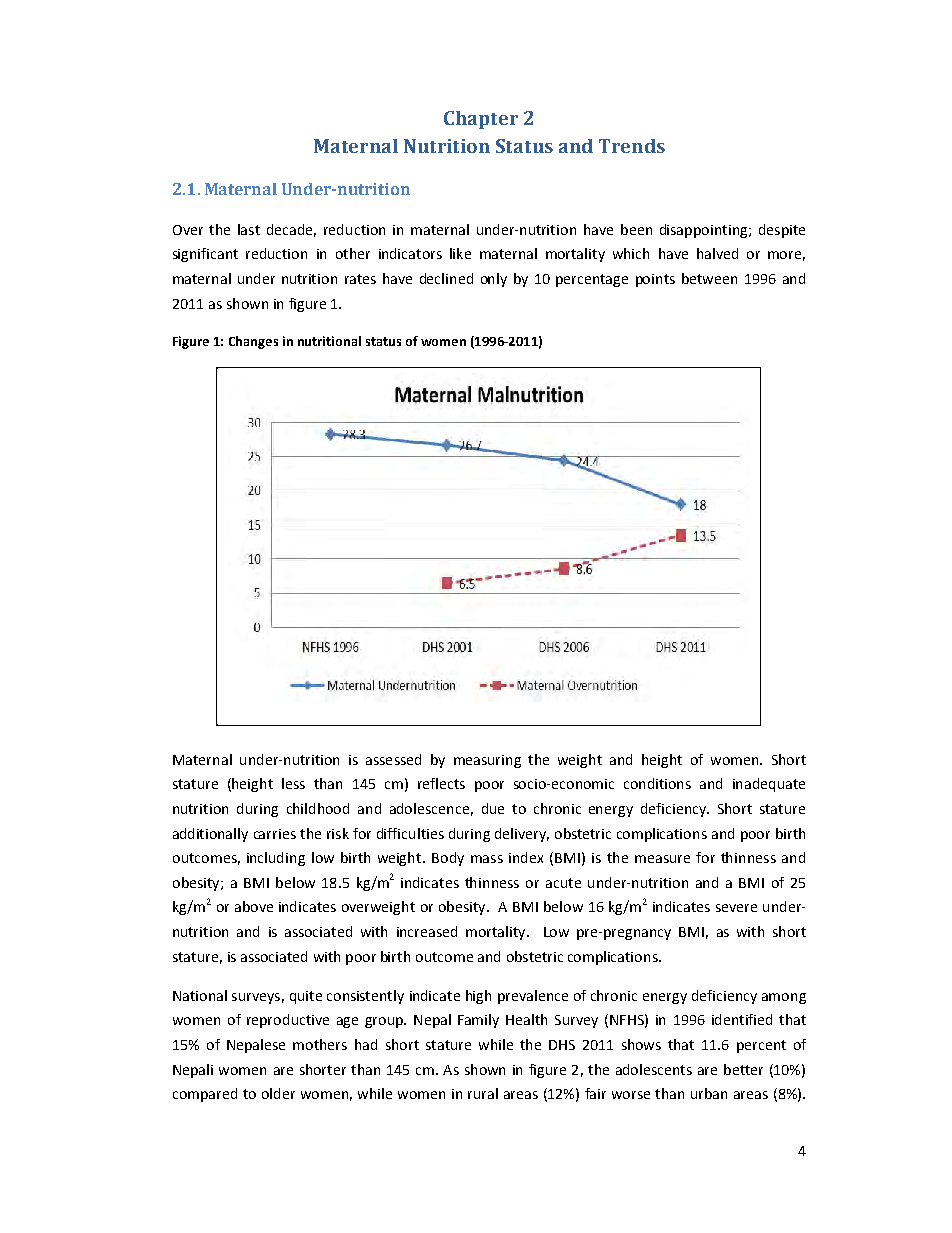 The height and width of the document is (1233, 952). What do you see at coordinates (253, 342) in the document?
I see `Changes` at bounding box center [253, 342].
